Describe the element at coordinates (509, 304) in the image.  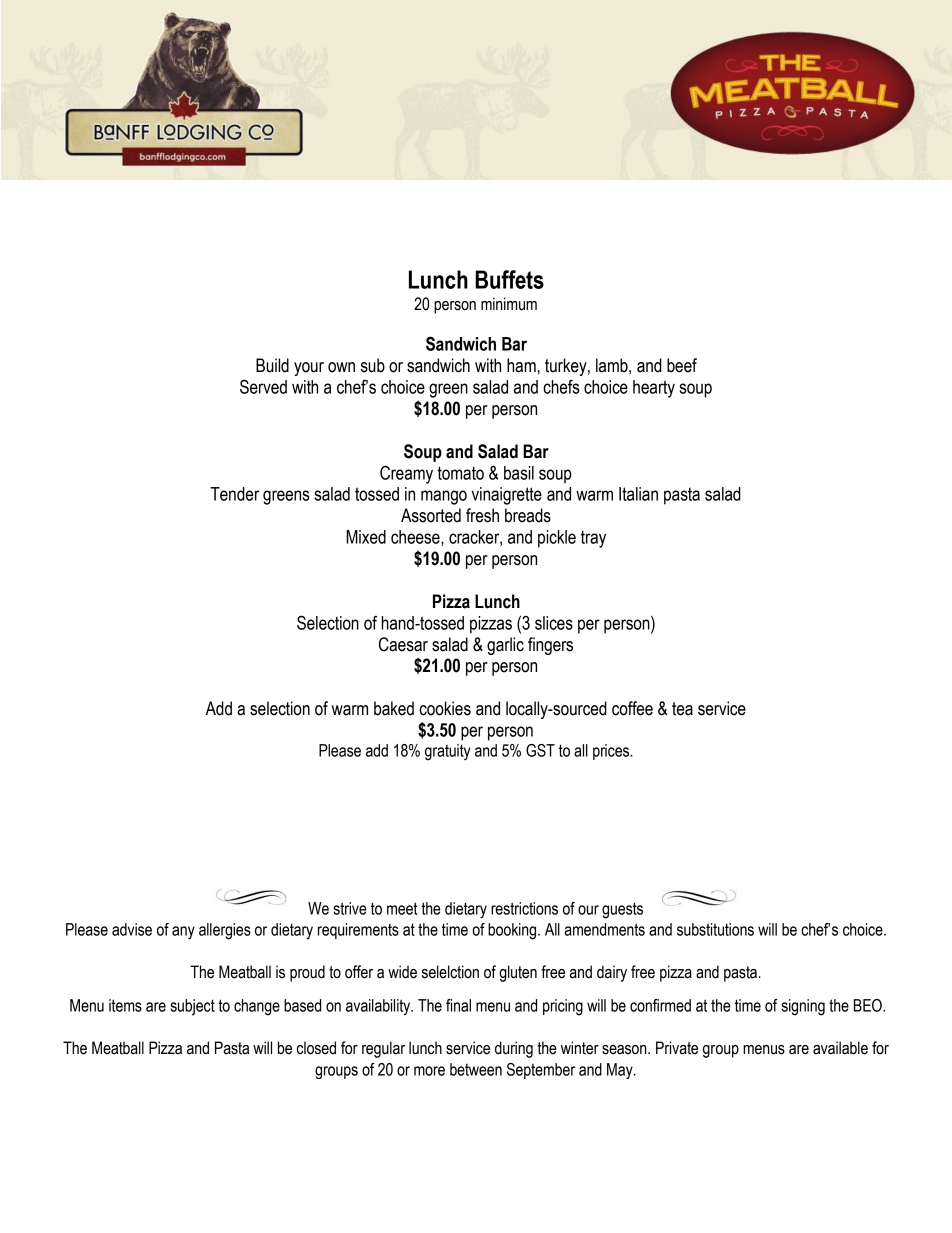
I see `minimum` at that location.
